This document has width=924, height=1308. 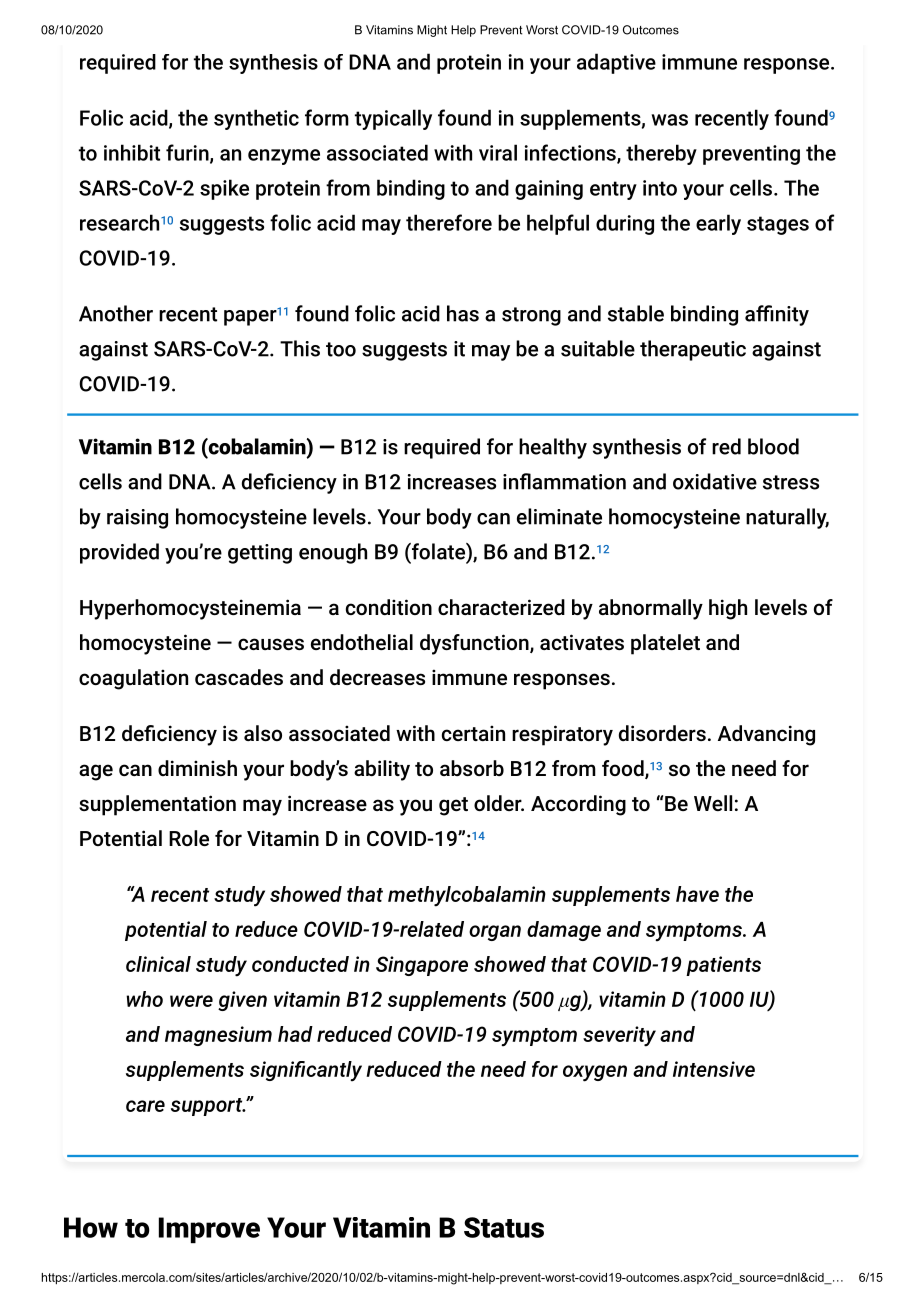 What do you see at coordinates (504, 1227) in the document?
I see `Status` at bounding box center [504, 1227].
